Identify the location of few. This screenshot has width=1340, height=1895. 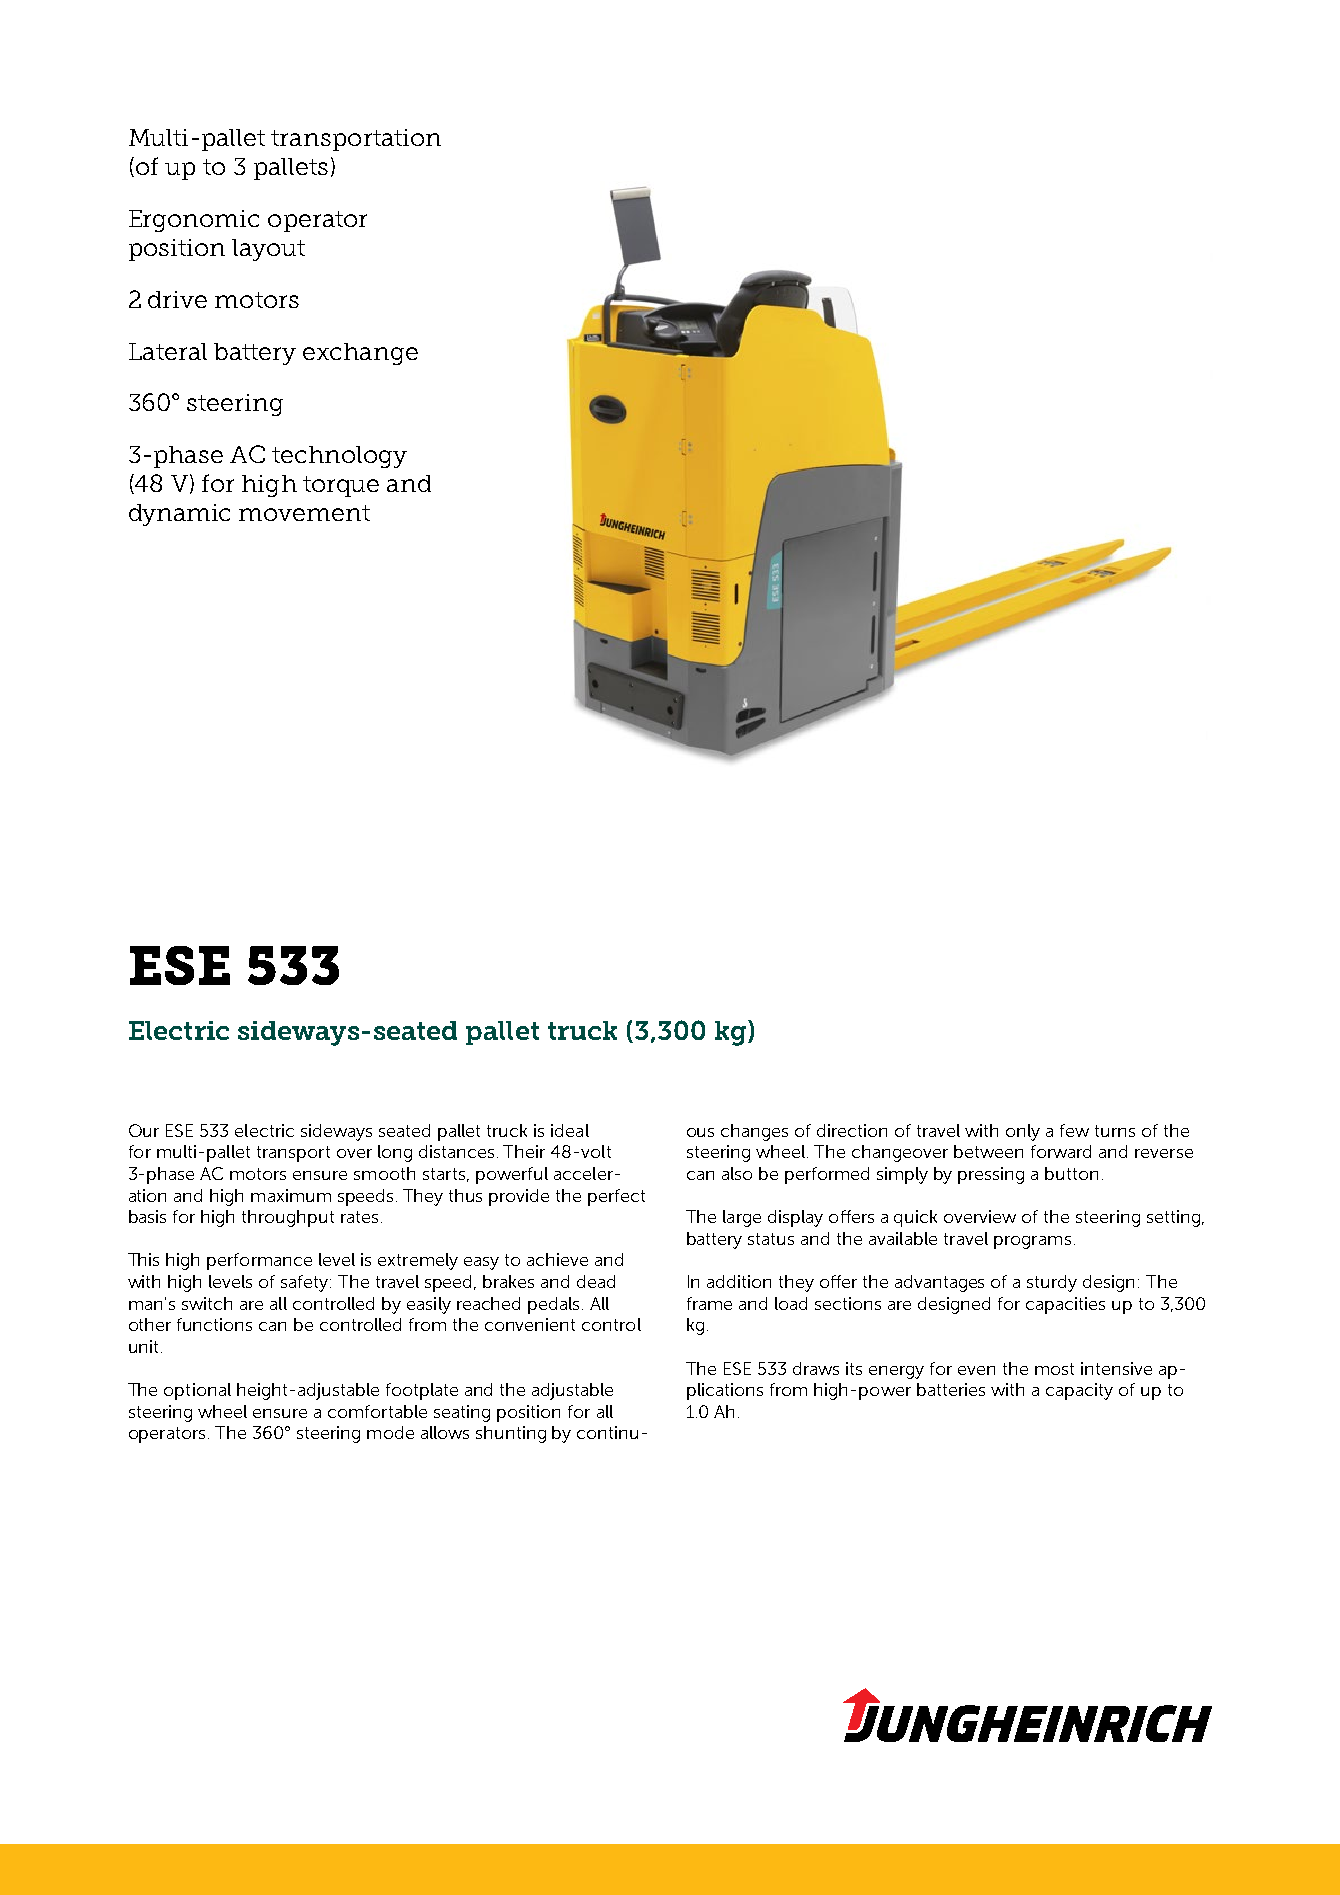
(1074, 1130).
